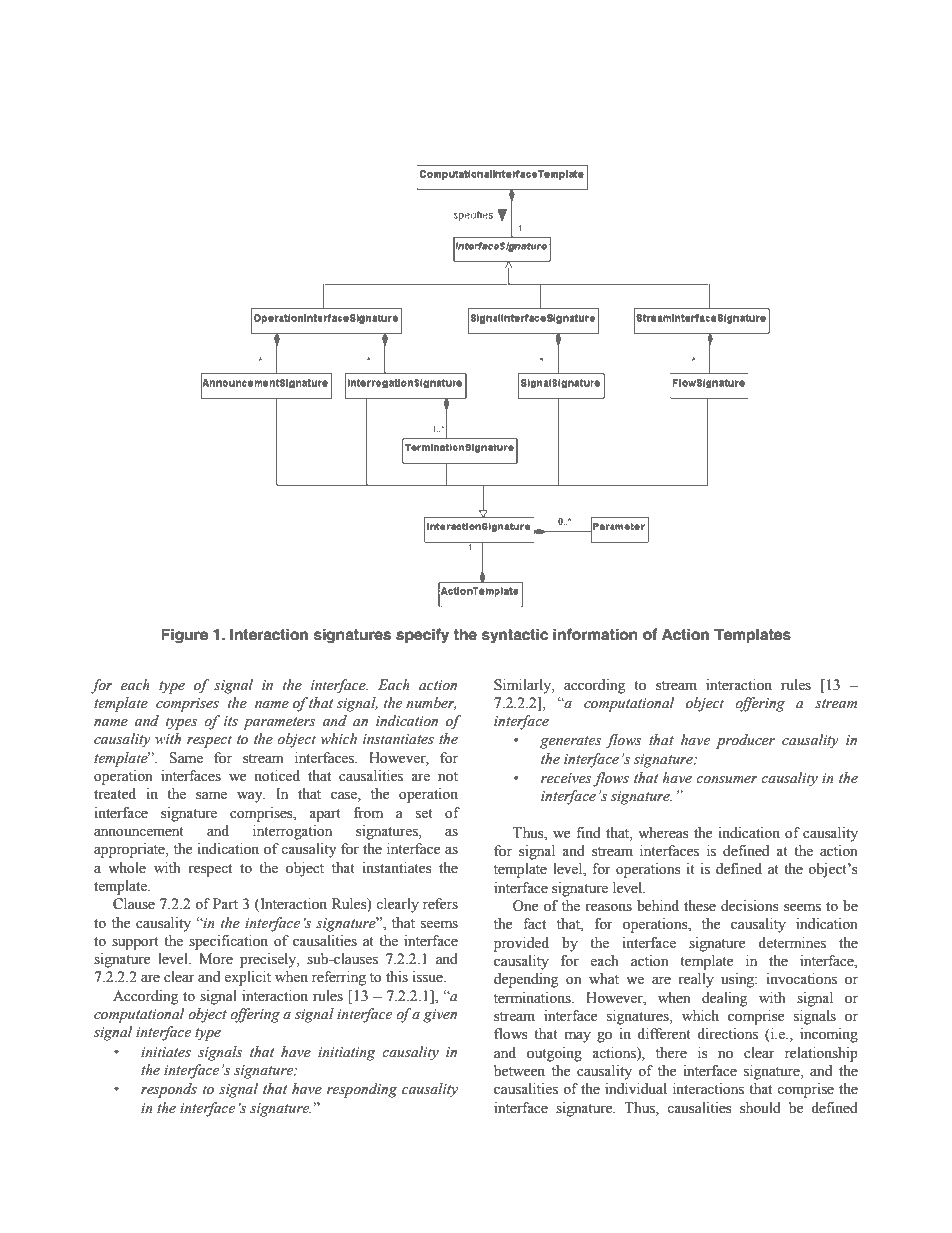 Image resolution: width=952 pixels, height=1233 pixels. Describe the element at coordinates (231, 721) in the screenshot. I see `its` at that location.
